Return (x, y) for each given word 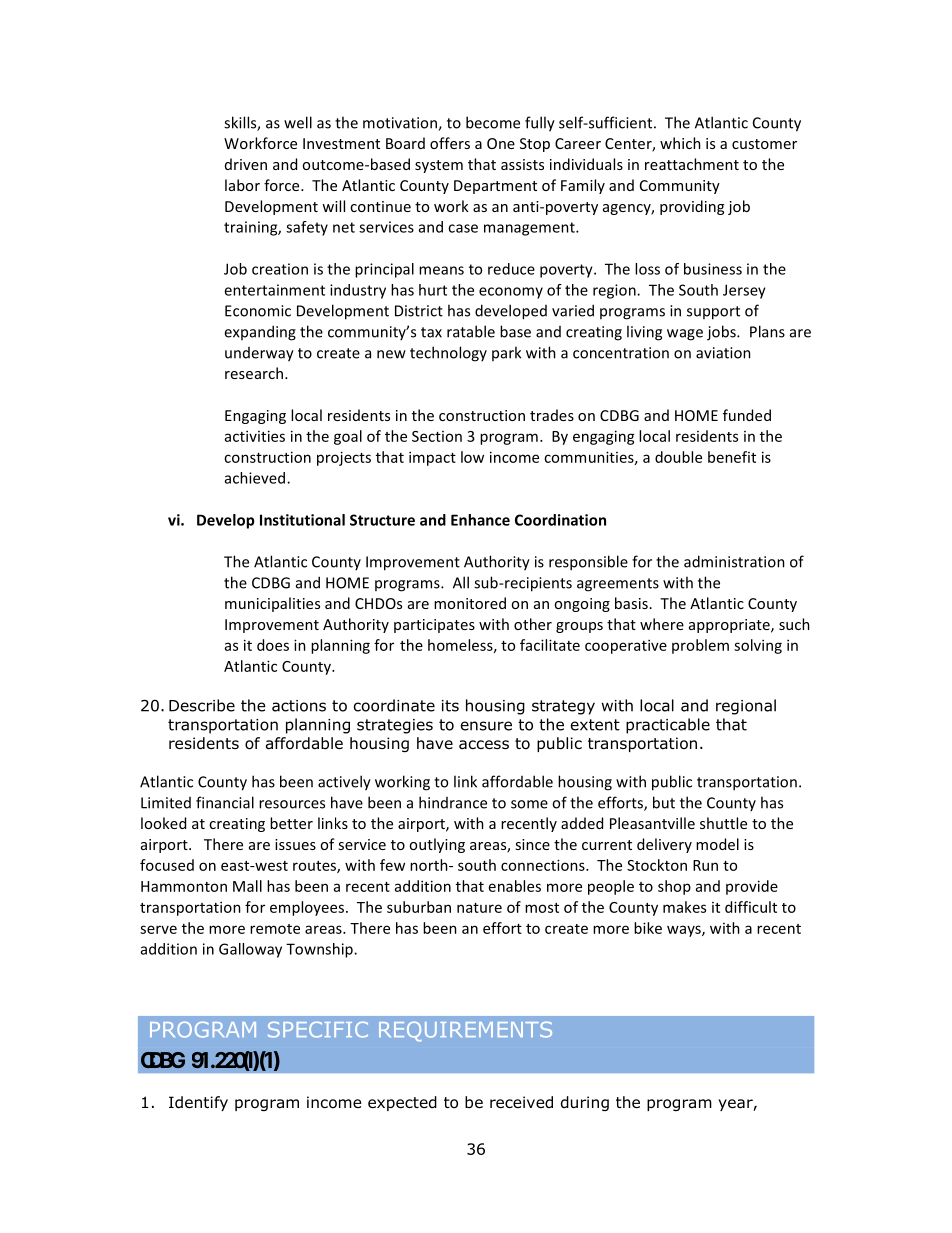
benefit (732, 457)
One (501, 143)
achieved (256, 478)
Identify (198, 1103)
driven (246, 164)
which (680, 143)
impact (432, 458)
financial (225, 802)
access (484, 744)
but (664, 802)
